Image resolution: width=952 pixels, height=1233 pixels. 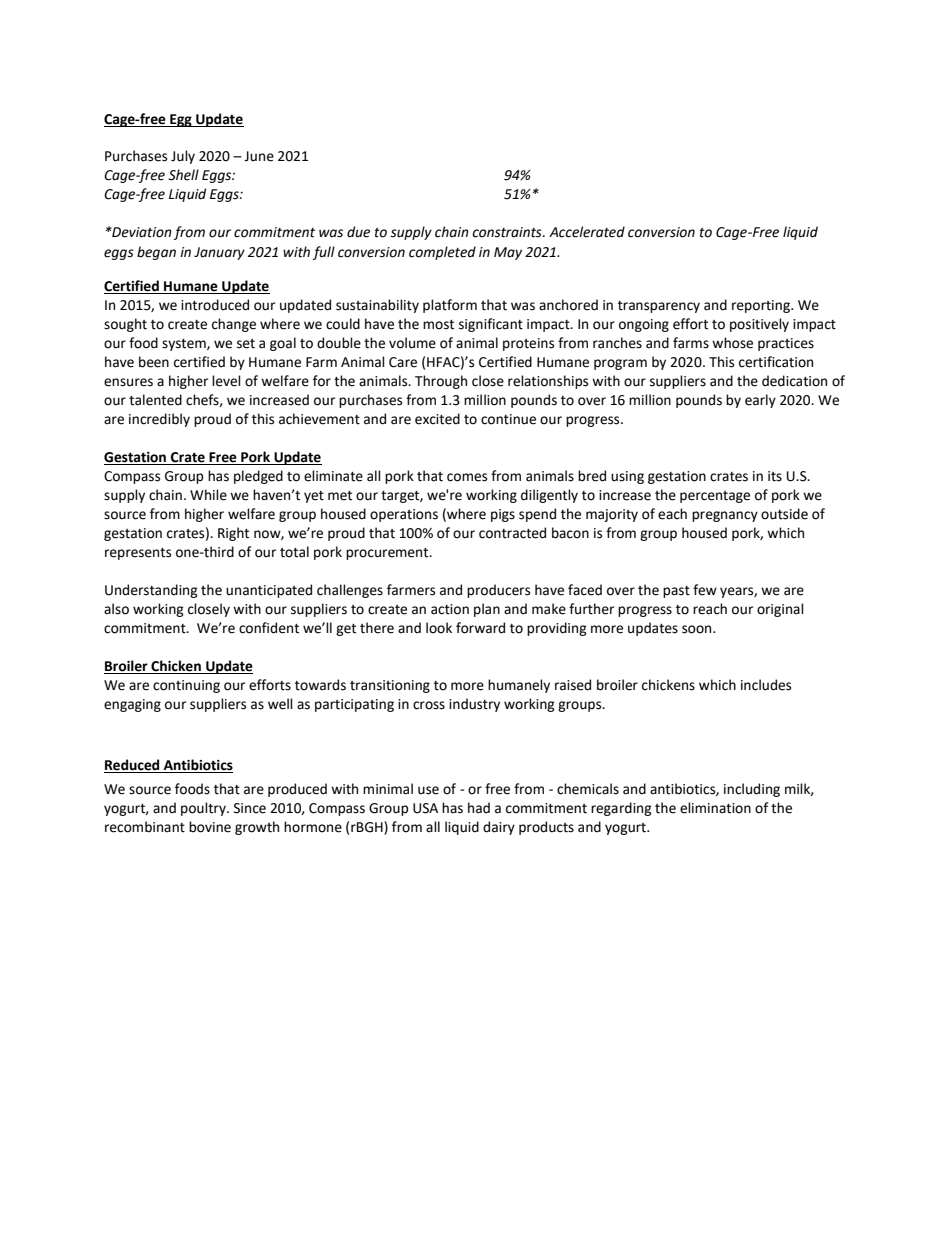 I want to click on had, so click(x=479, y=808).
